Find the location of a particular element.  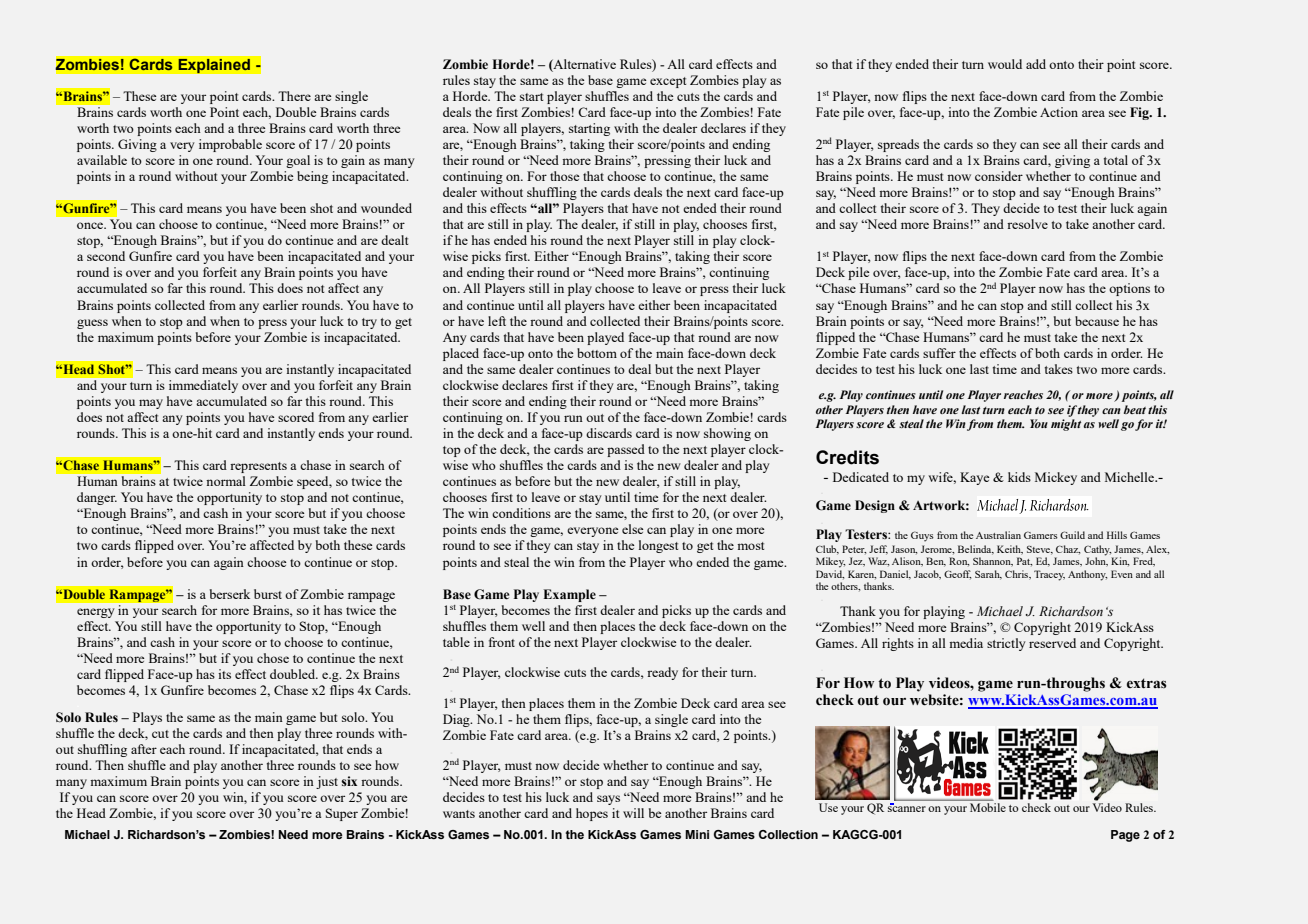

will is located at coordinates (633, 813).
